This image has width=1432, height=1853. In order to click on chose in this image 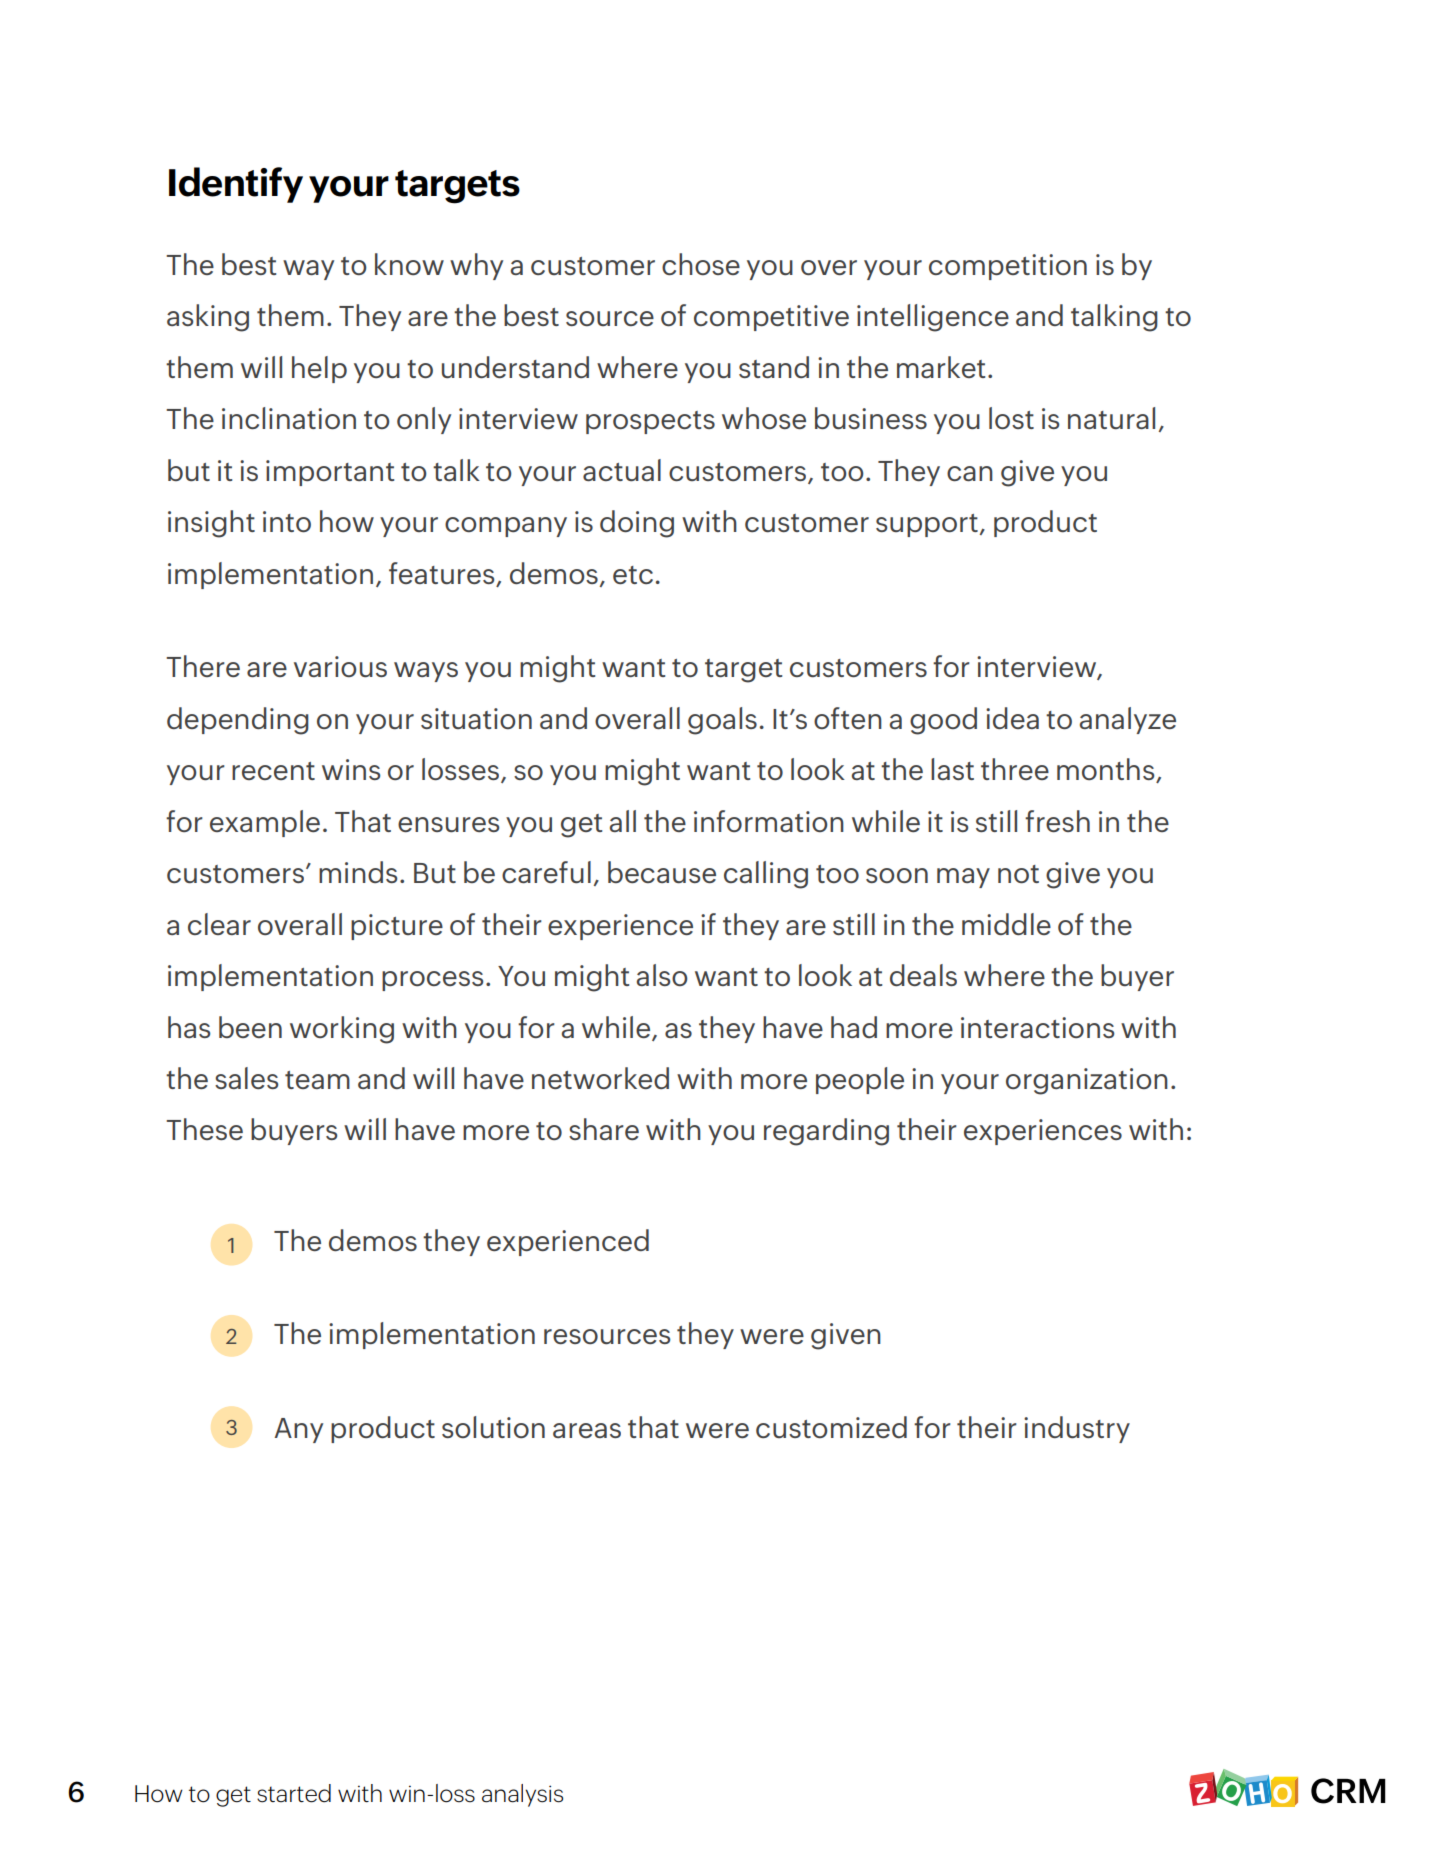, I will do `click(701, 264)`.
